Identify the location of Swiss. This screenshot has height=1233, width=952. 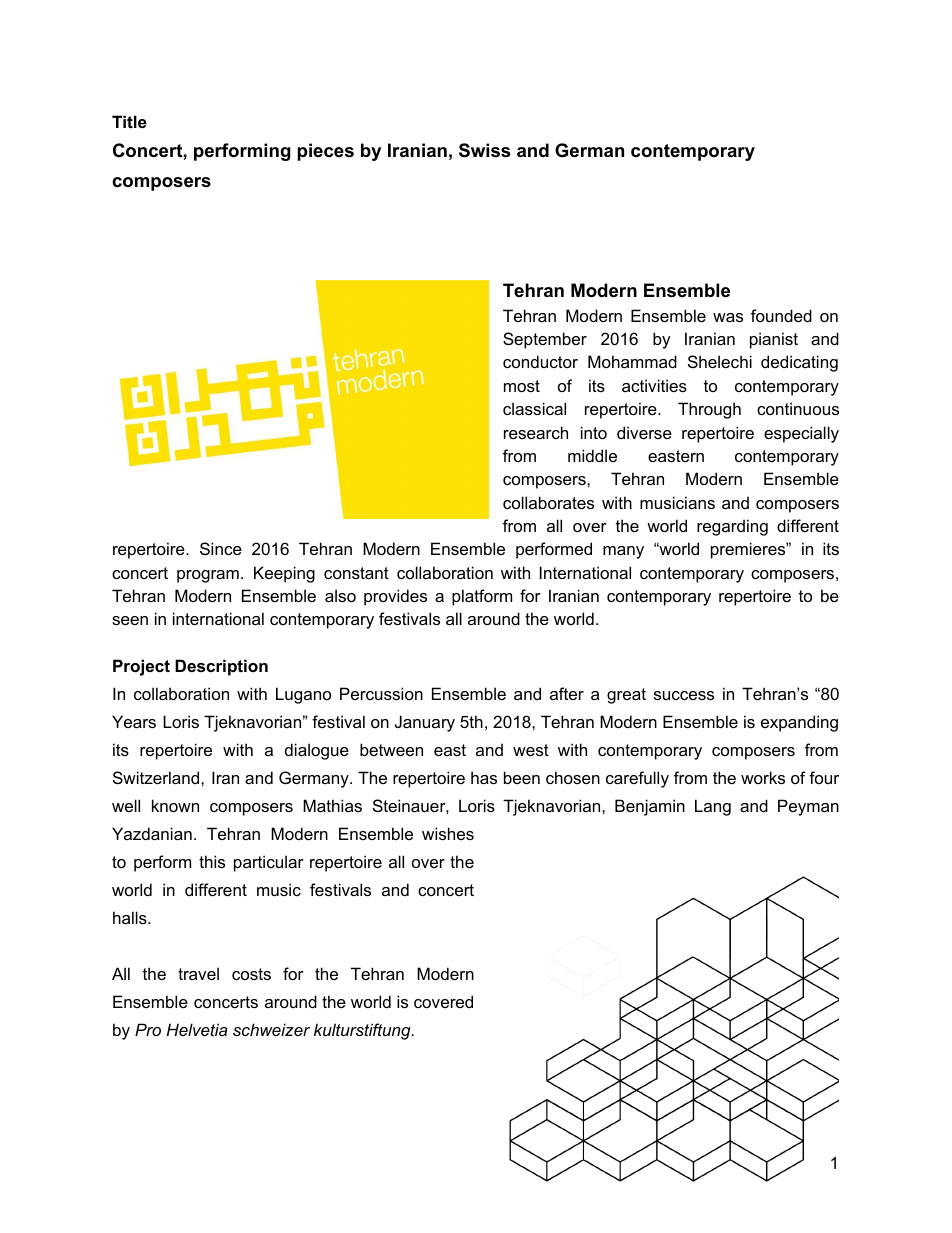
(484, 150).
